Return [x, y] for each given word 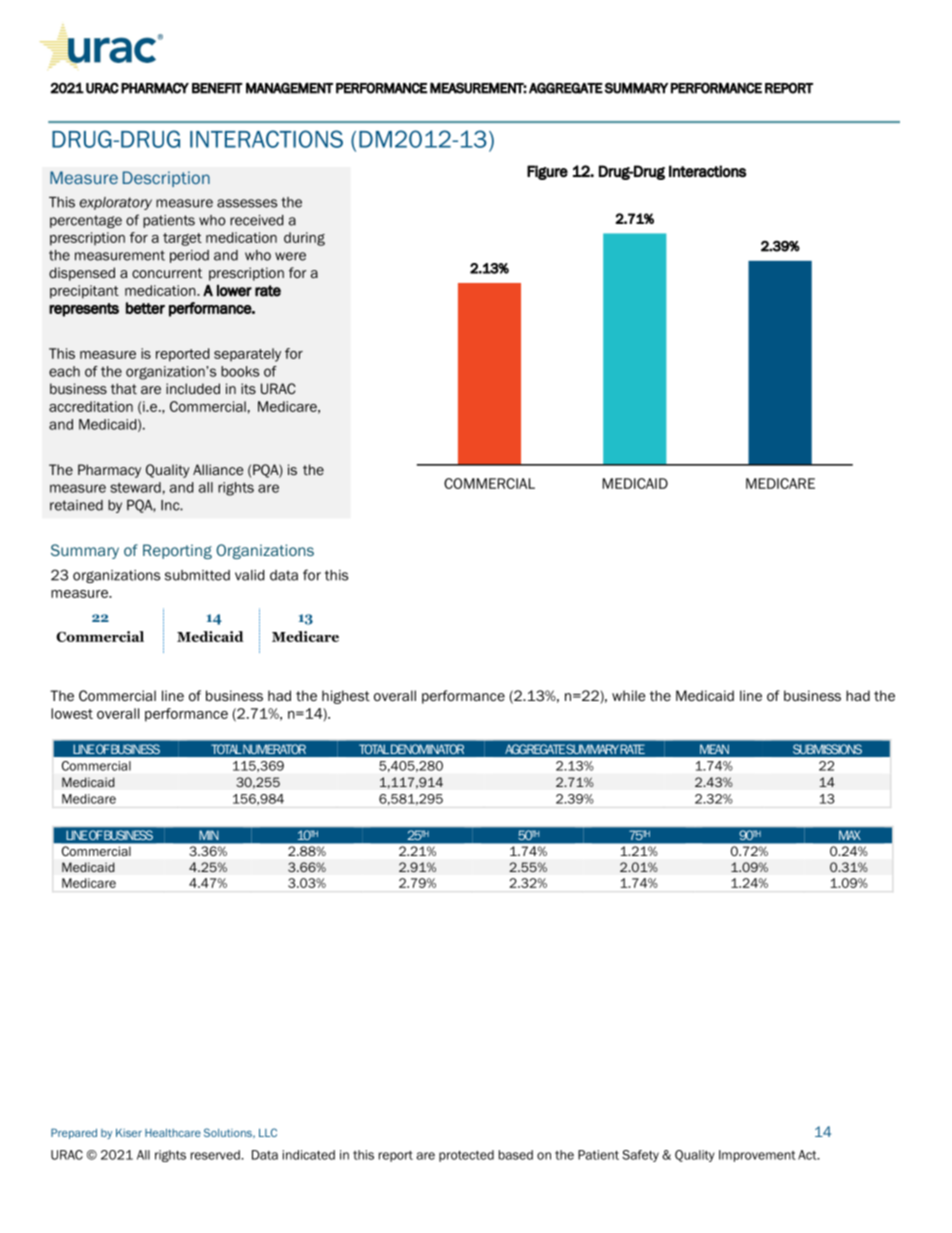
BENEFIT [217, 88]
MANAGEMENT [289, 88]
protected [466, 1156]
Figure [547, 172]
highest [346, 697]
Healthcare [173, 1133]
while [629, 695]
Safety [640, 1156]
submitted [197, 575]
